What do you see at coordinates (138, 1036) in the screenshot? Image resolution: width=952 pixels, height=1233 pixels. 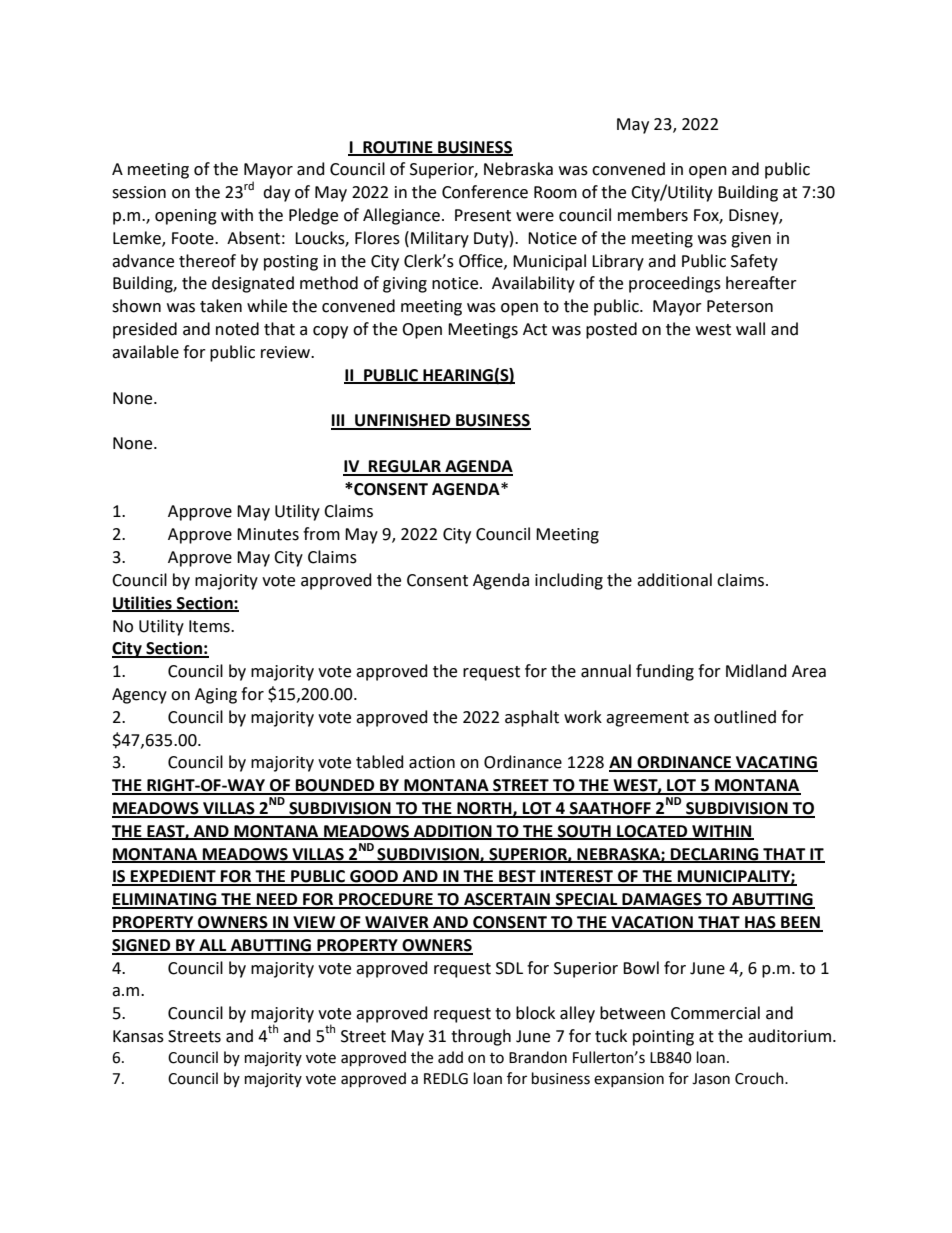 I see `Kansas` at bounding box center [138, 1036].
